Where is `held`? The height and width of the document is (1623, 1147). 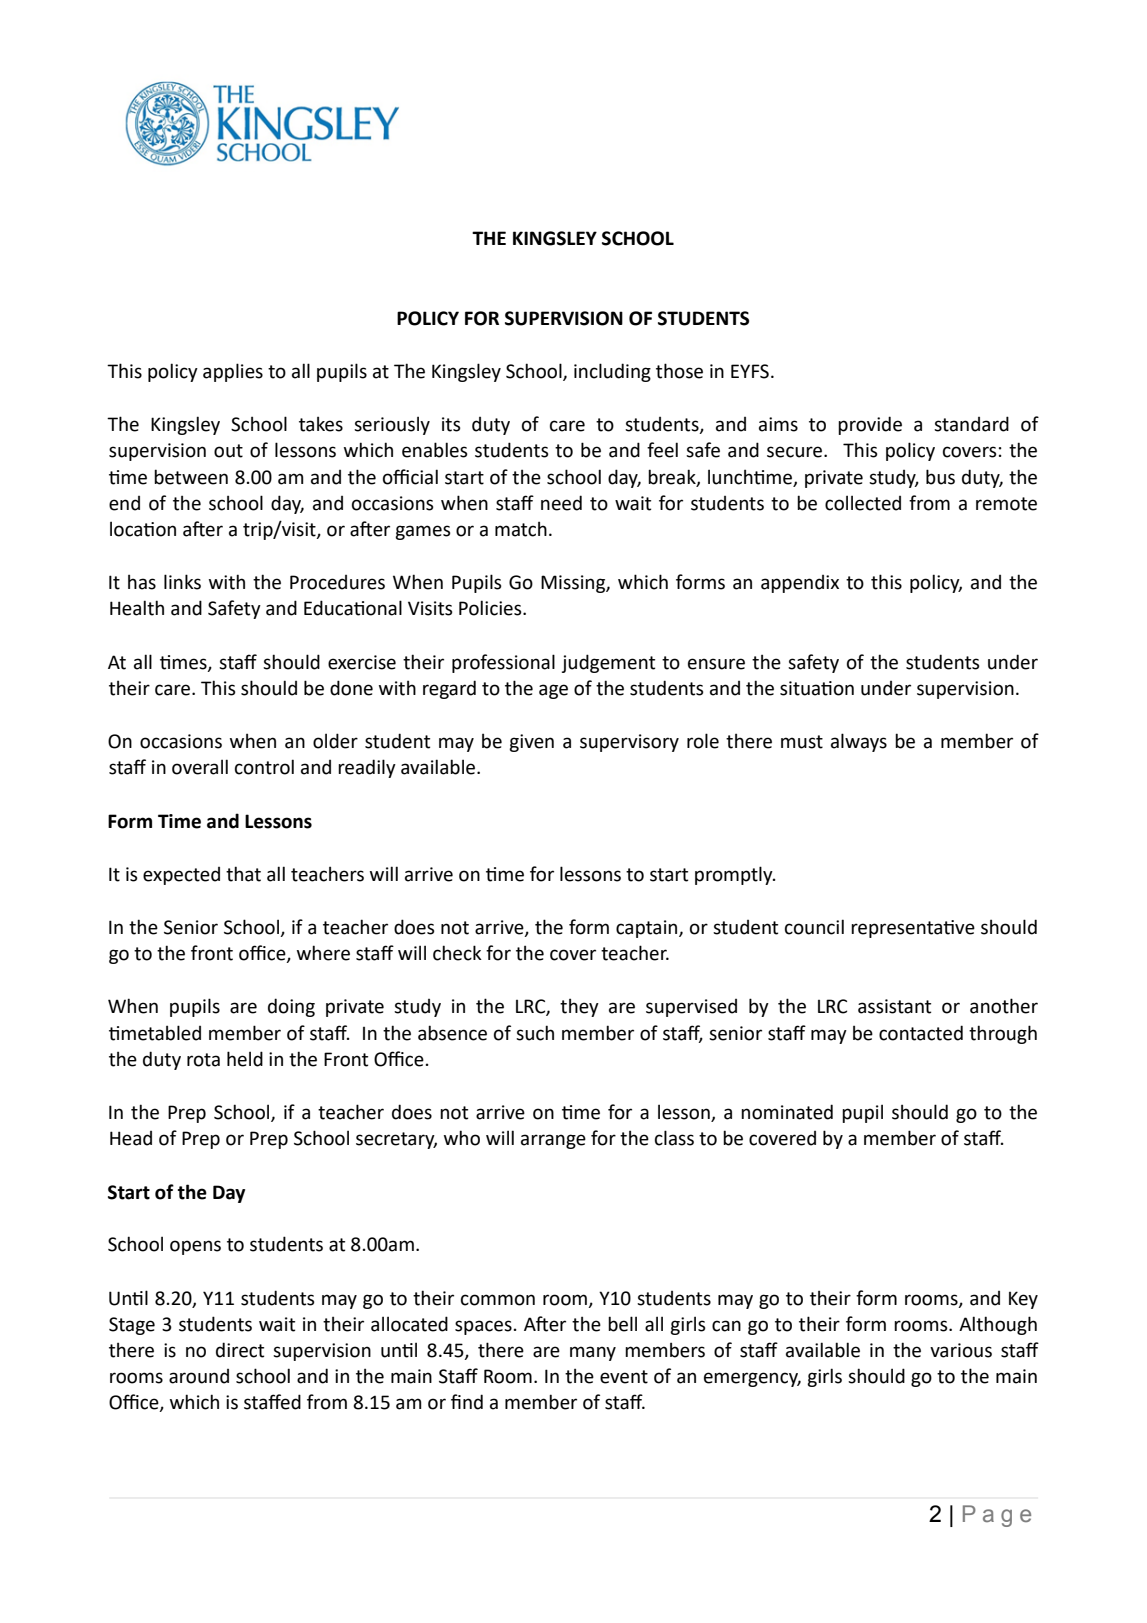 held is located at coordinates (245, 1059).
